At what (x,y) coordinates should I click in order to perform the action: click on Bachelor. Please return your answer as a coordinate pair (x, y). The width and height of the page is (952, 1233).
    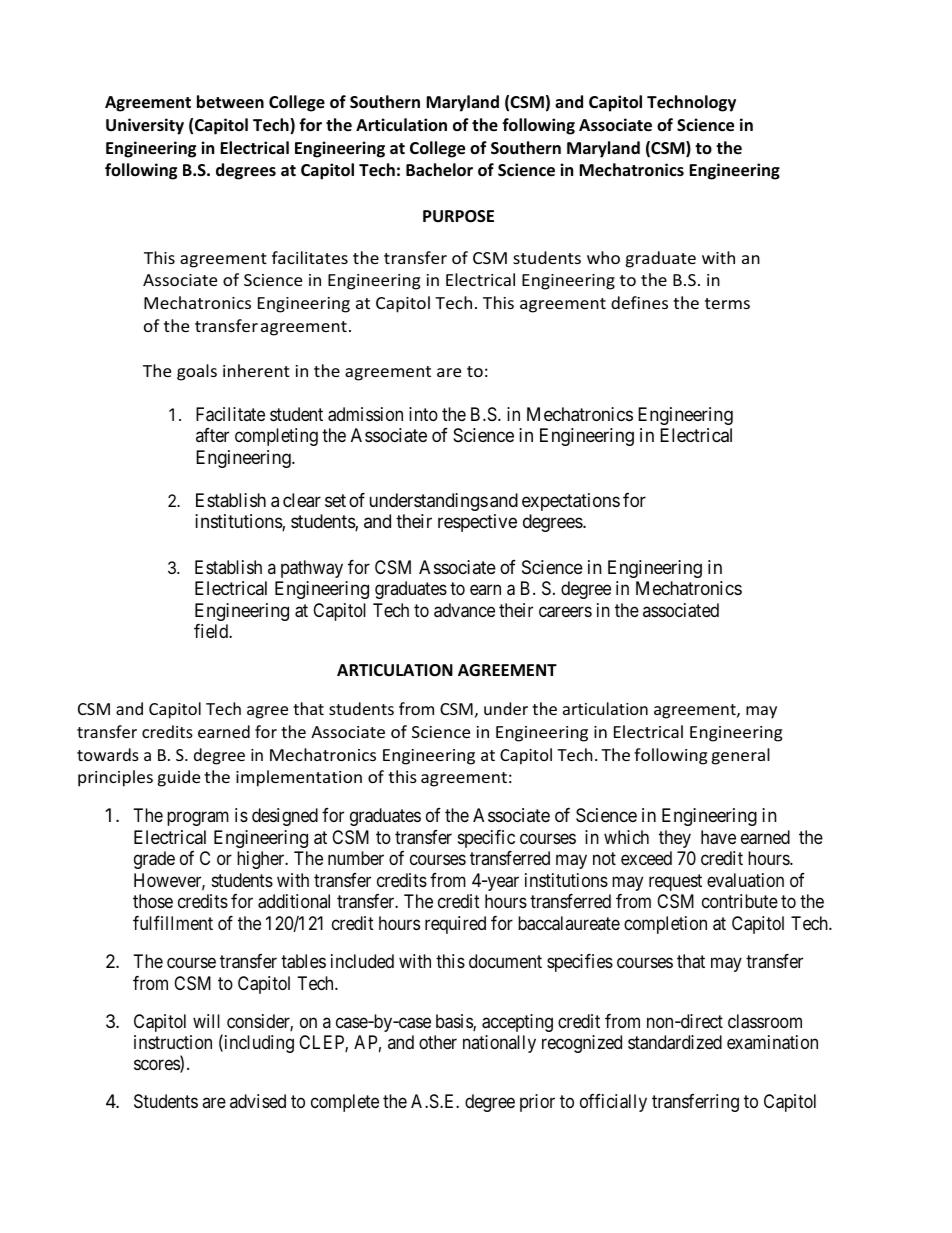
    Looking at the image, I should click on (439, 170).
